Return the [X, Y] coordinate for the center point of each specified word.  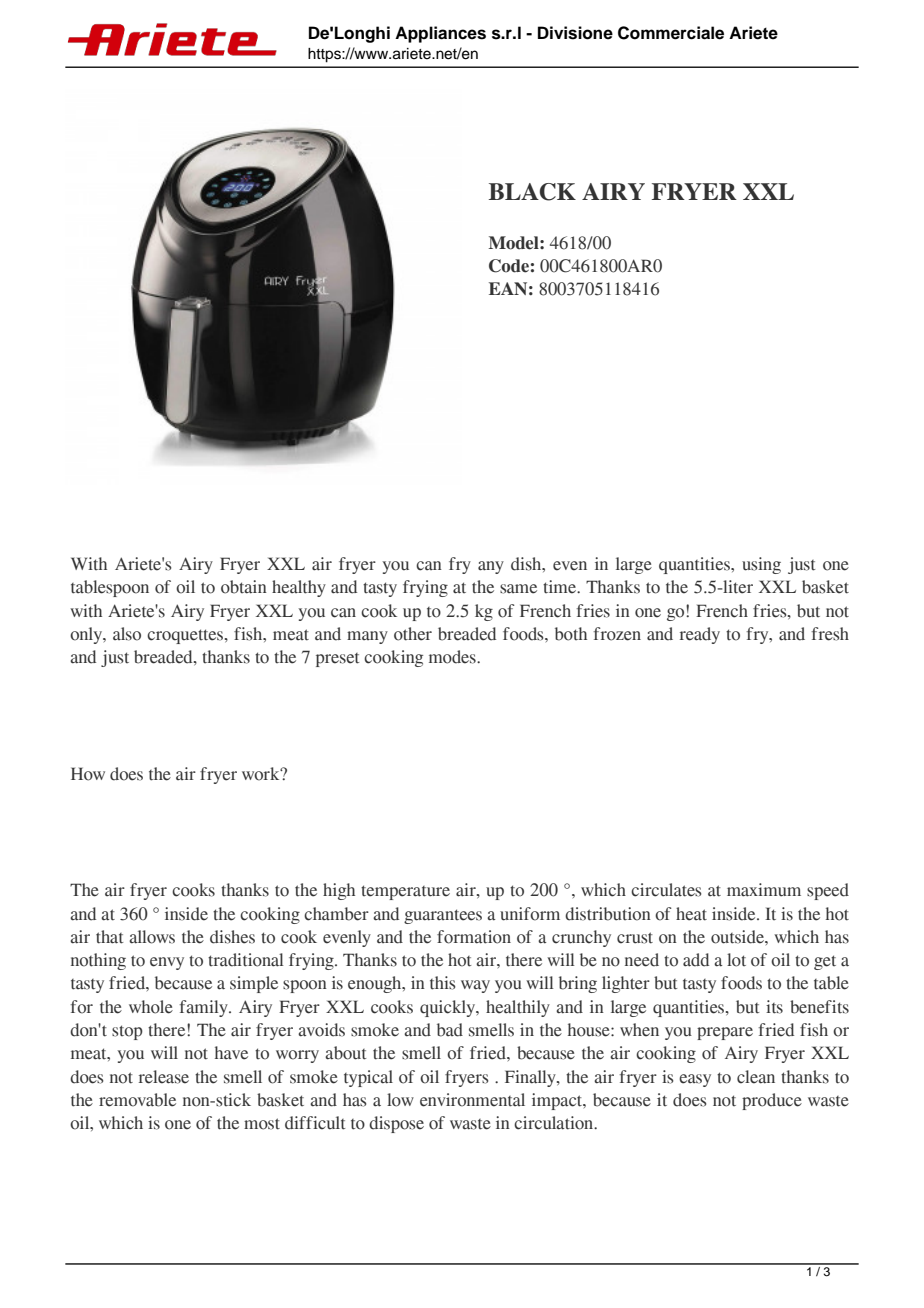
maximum [764, 890]
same [518, 589]
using [761, 565]
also [127, 634]
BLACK [532, 192]
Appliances [440, 34]
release [164, 1077]
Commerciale [671, 33]
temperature [405, 892]
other [413, 634]
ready [700, 635]
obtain [244, 587]
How [88, 774]
